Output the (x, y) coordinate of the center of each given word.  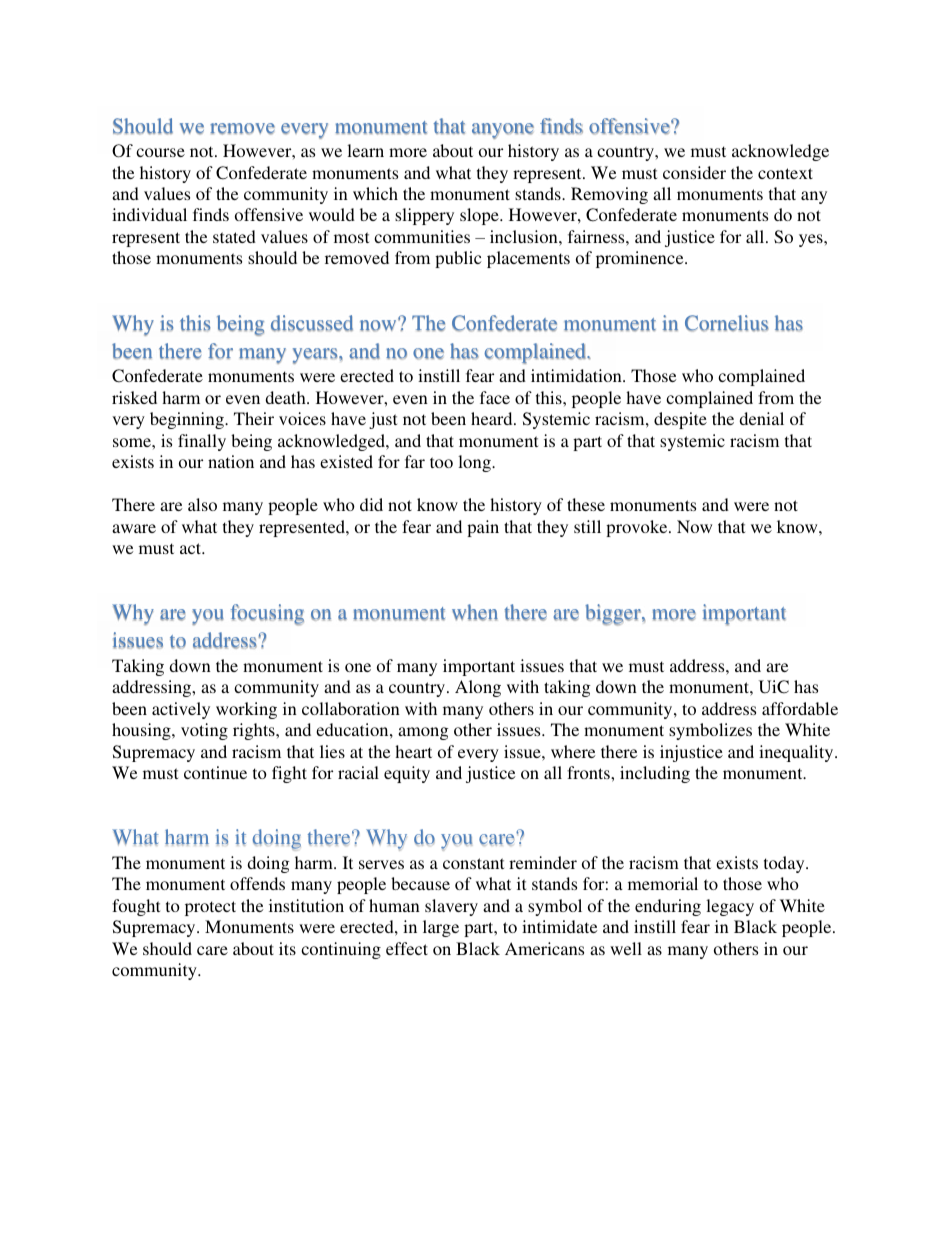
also (202, 504)
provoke (638, 528)
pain (483, 528)
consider (694, 172)
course (160, 152)
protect (210, 908)
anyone (503, 131)
